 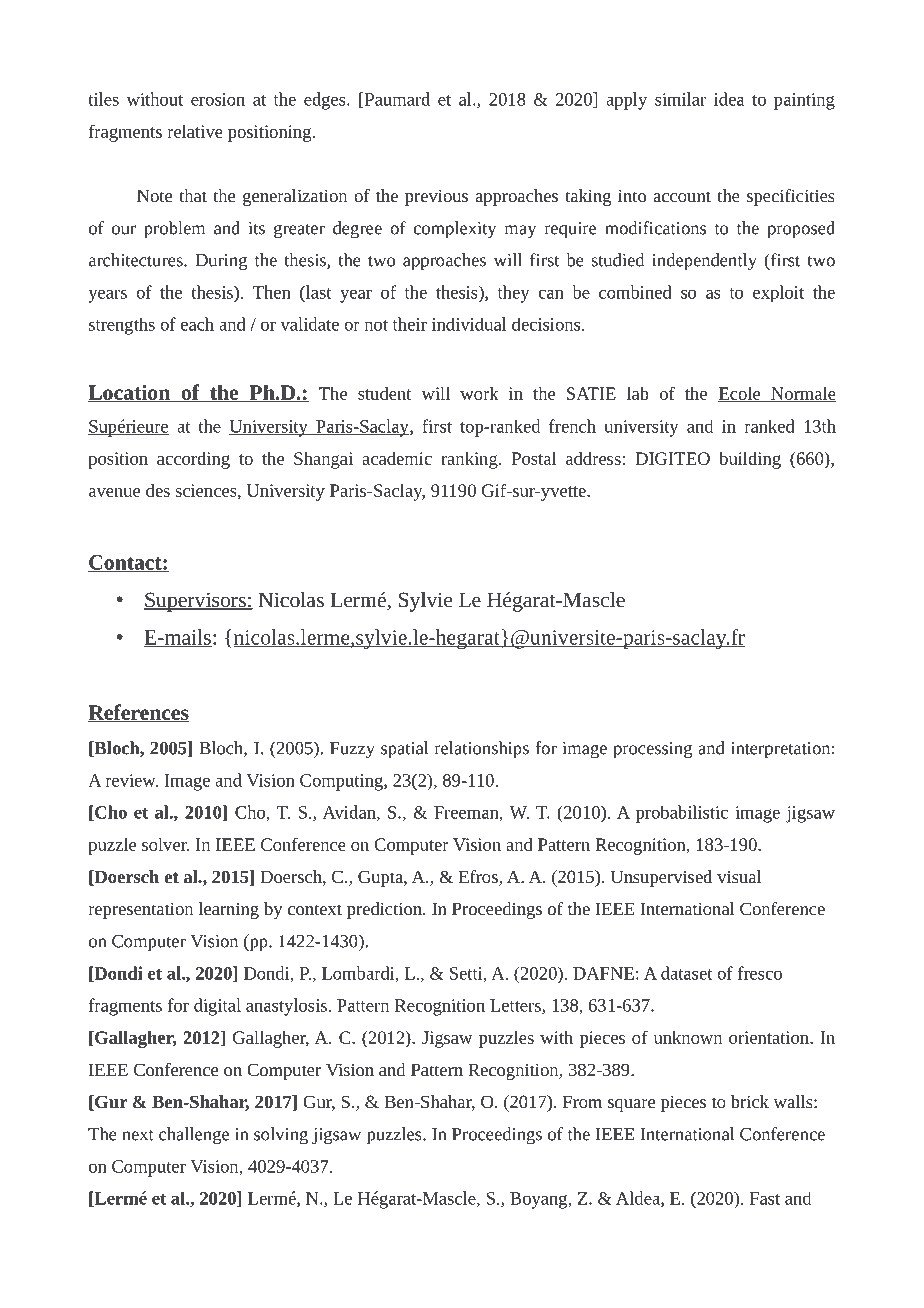 What do you see at coordinates (196, 602) in the page?
I see `Supervisors` at bounding box center [196, 602].
